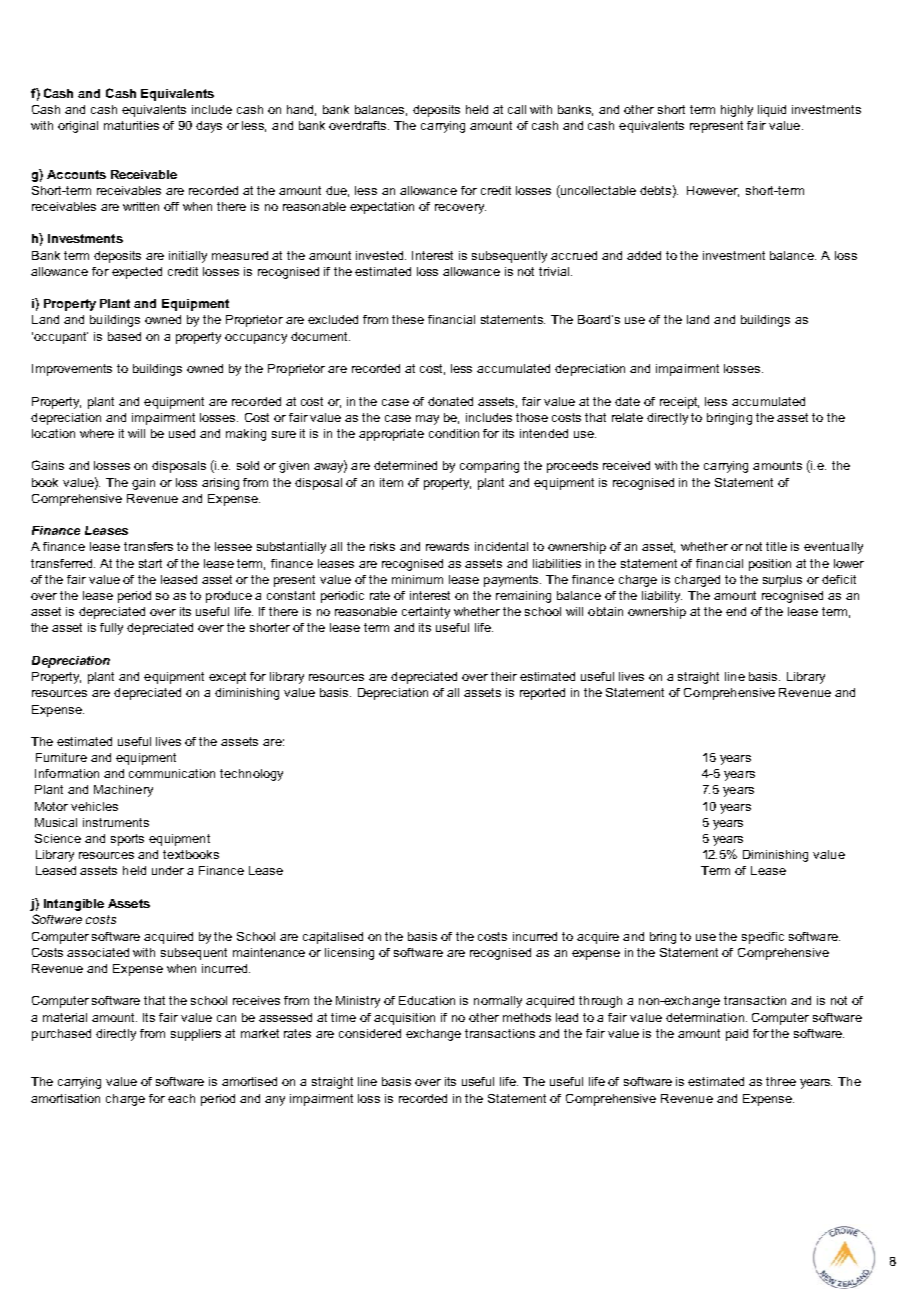 This document has width=924, height=1308. What do you see at coordinates (181, 1098) in the document?
I see `each` at bounding box center [181, 1098].
